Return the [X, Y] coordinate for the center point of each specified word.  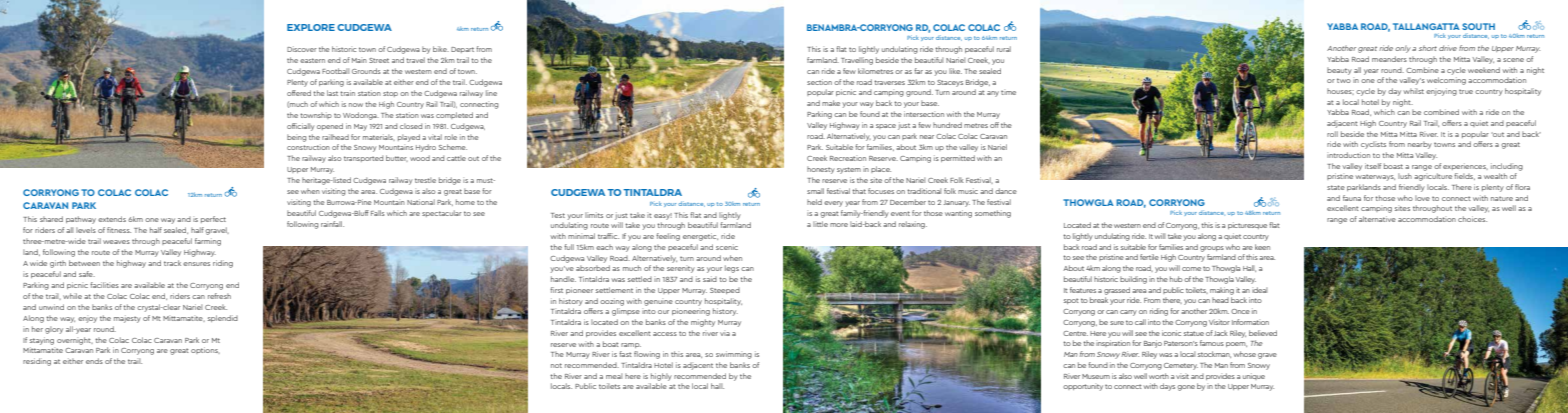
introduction [1348, 155]
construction [308, 147]
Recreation [848, 158]
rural [1004, 49]
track [172, 263]
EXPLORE [311, 27]
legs [732, 269]
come [1191, 269]
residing [37, 362]
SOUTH [1478, 26]
